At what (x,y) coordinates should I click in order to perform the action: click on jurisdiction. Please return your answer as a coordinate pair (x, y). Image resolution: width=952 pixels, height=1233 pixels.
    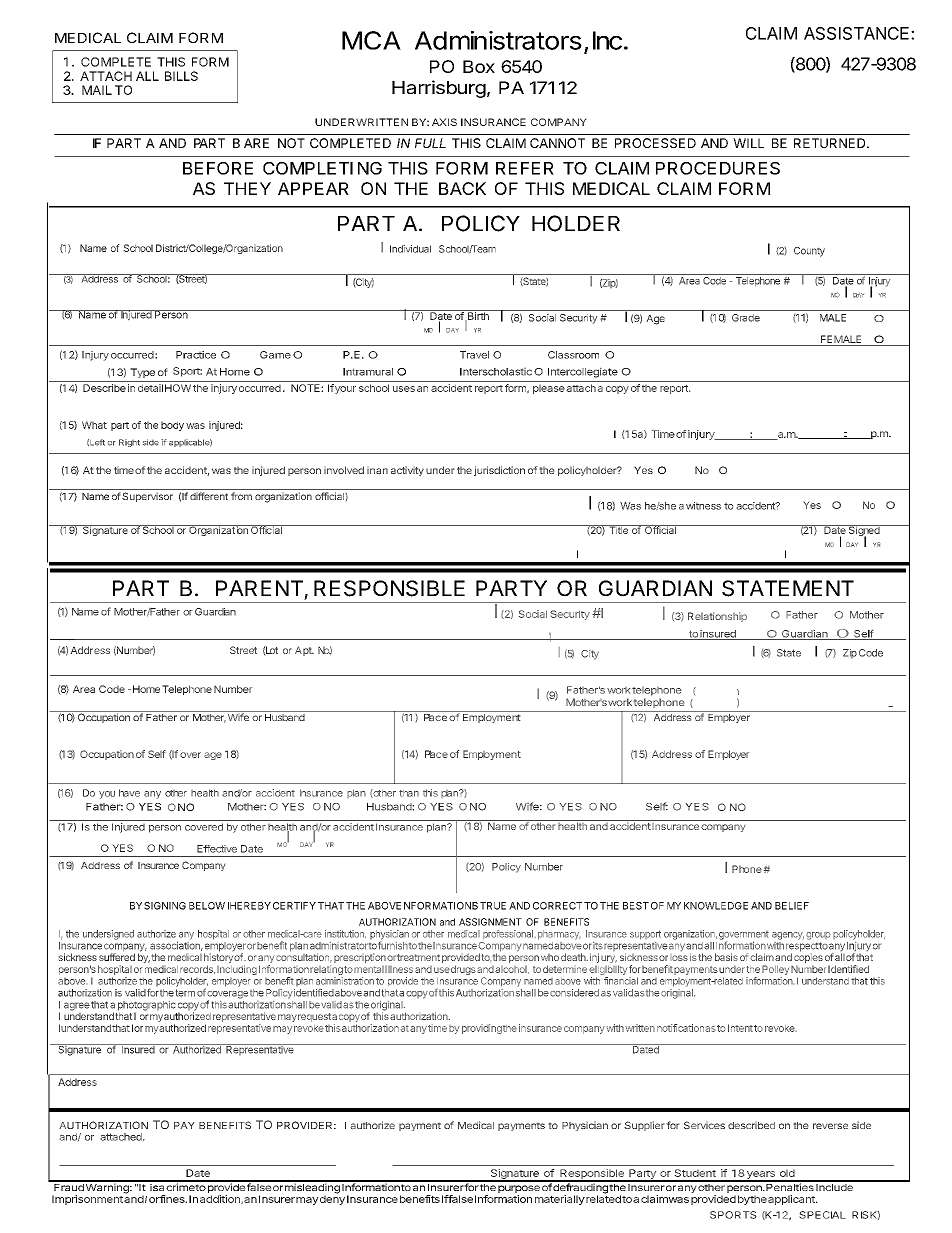
    Looking at the image, I should click on (499, 471).
